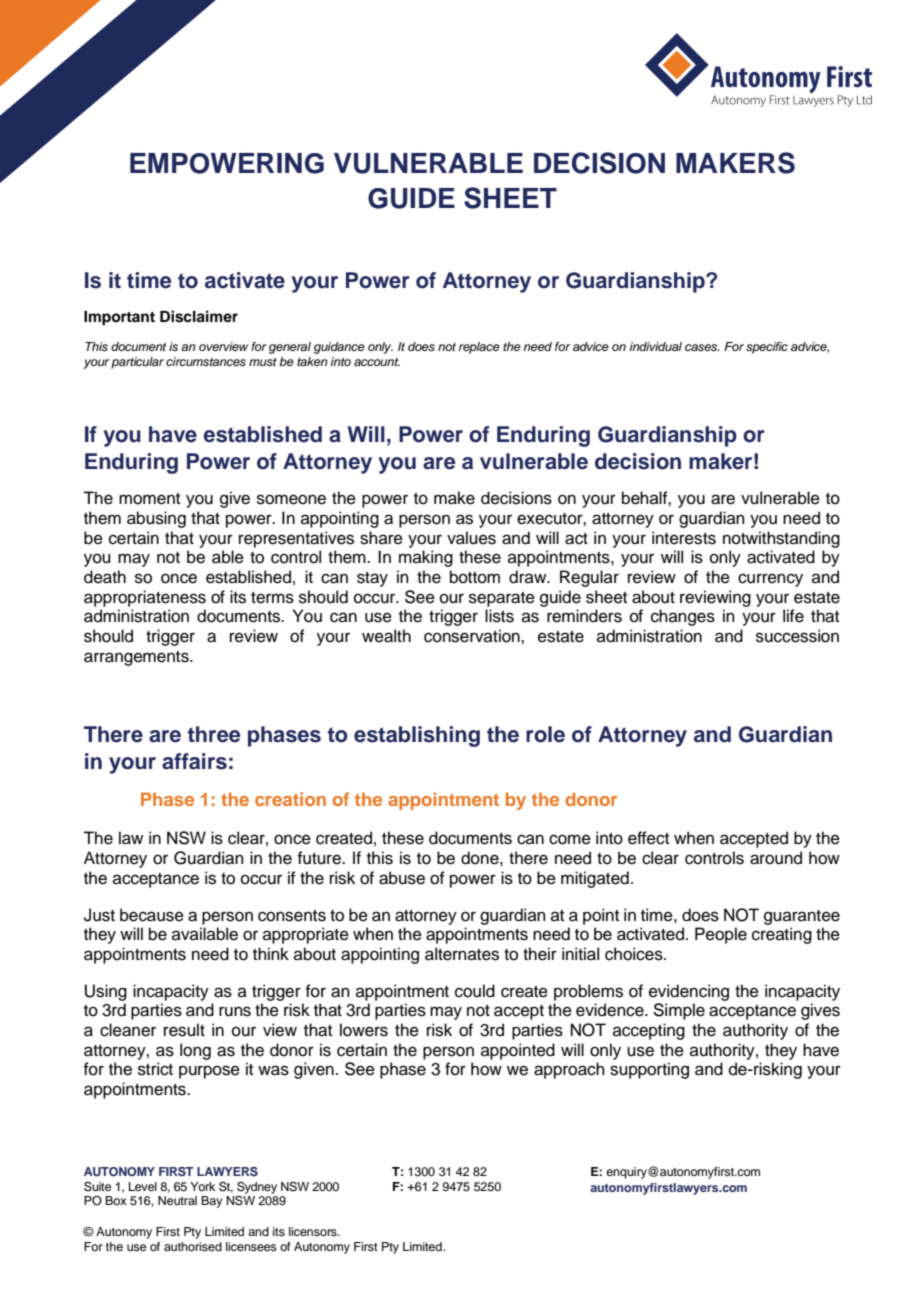  Describe the element at coordinates (137, 658) in the screenshot. I see `arrangements` at that location.
